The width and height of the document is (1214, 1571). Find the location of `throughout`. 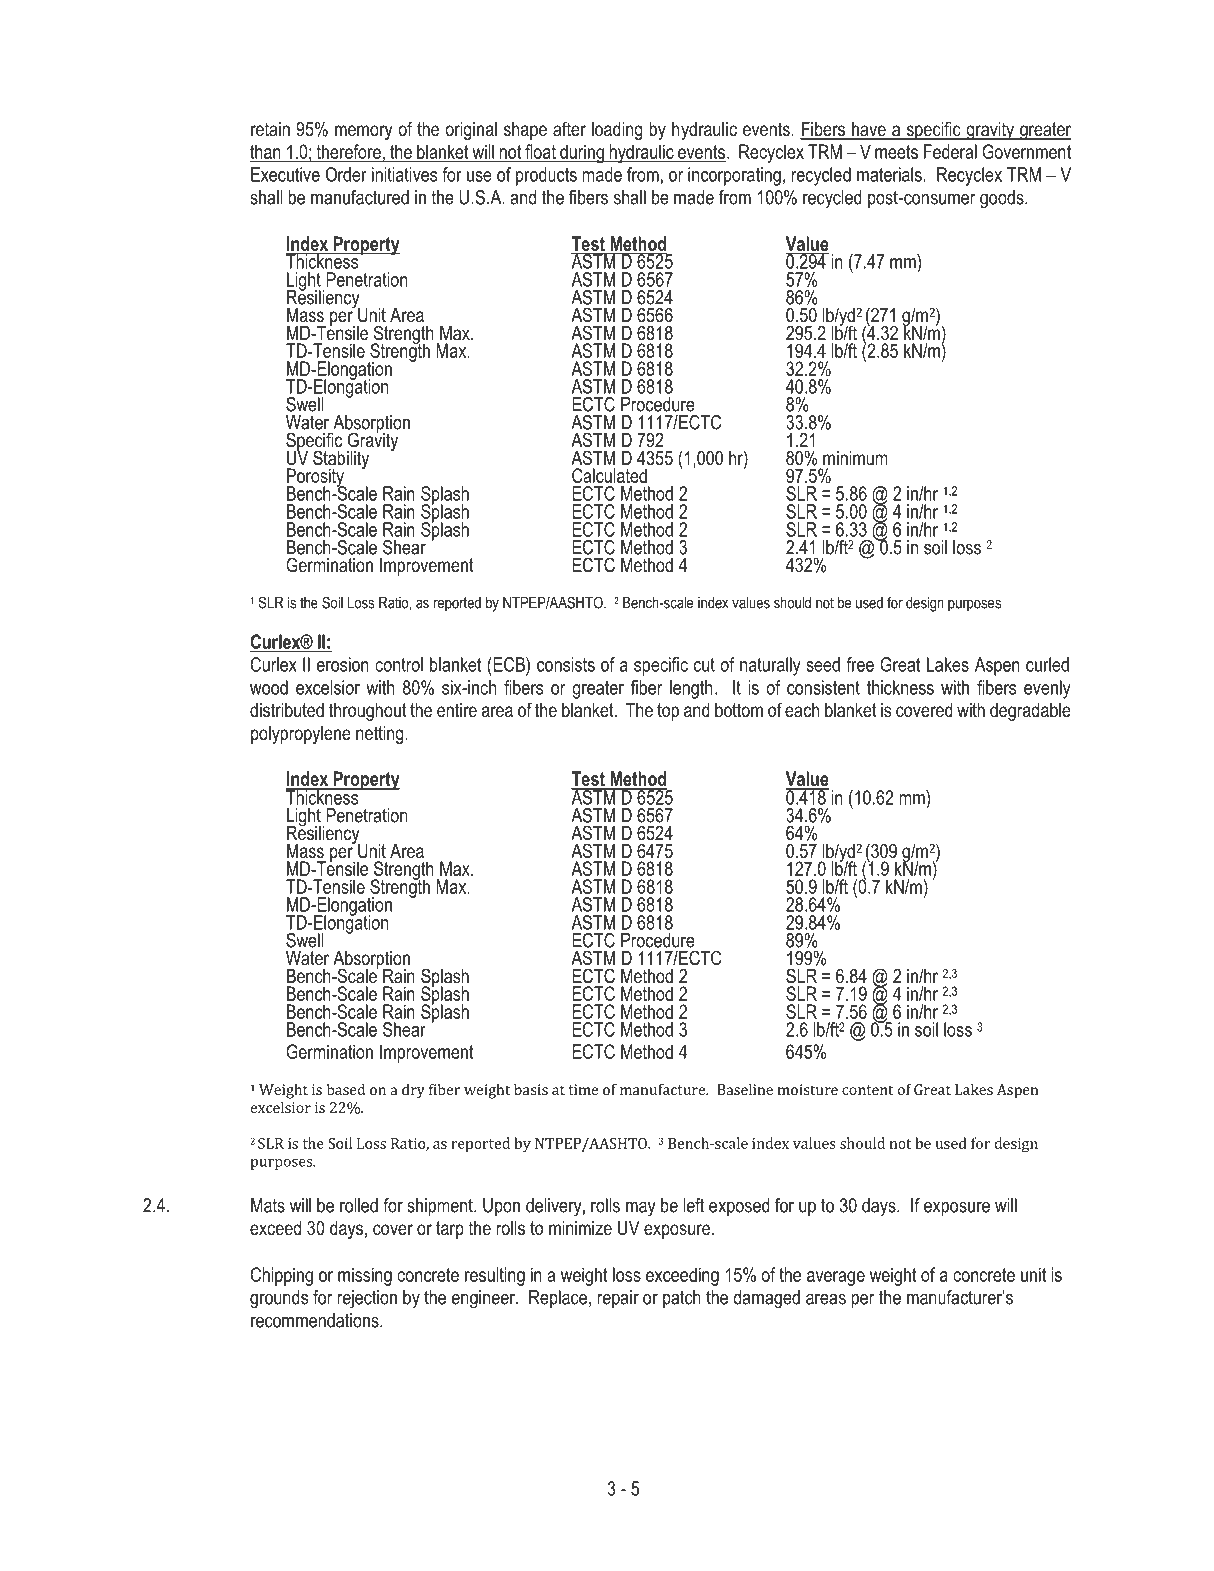

throughout is located at coordinates (368, 712).
